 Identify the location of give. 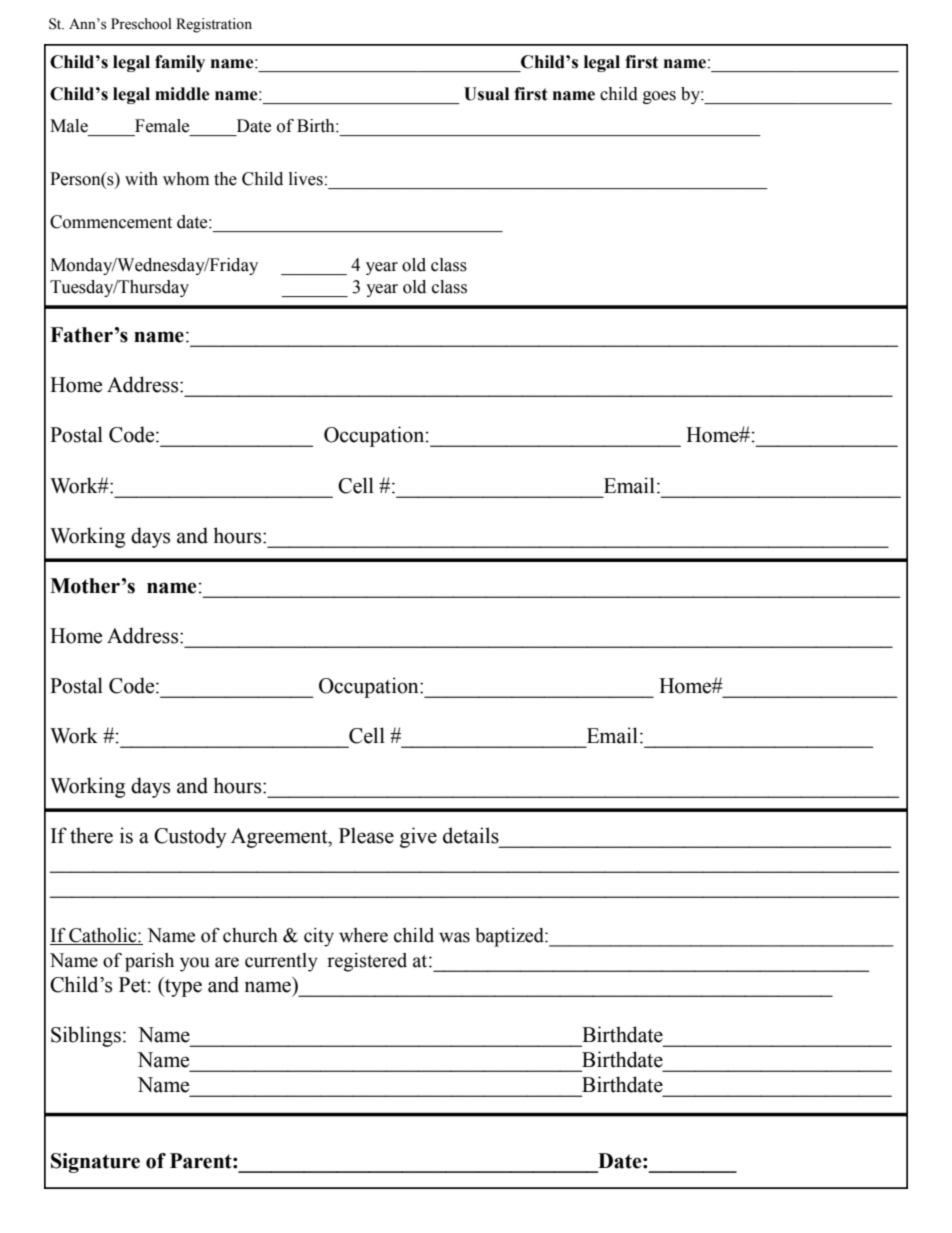
(418, 837).
